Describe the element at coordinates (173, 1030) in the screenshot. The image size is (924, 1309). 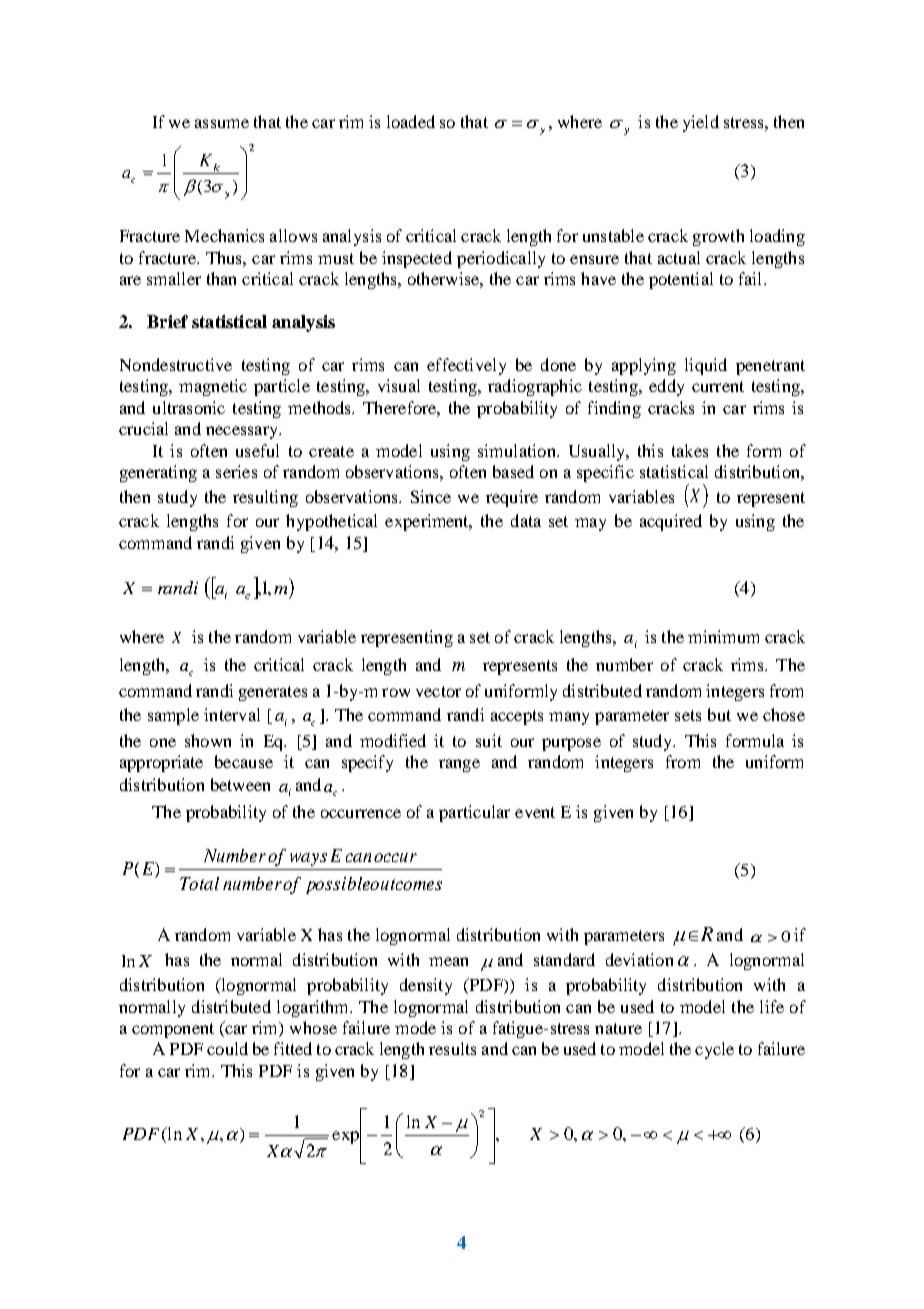
I see `component` at that location.
